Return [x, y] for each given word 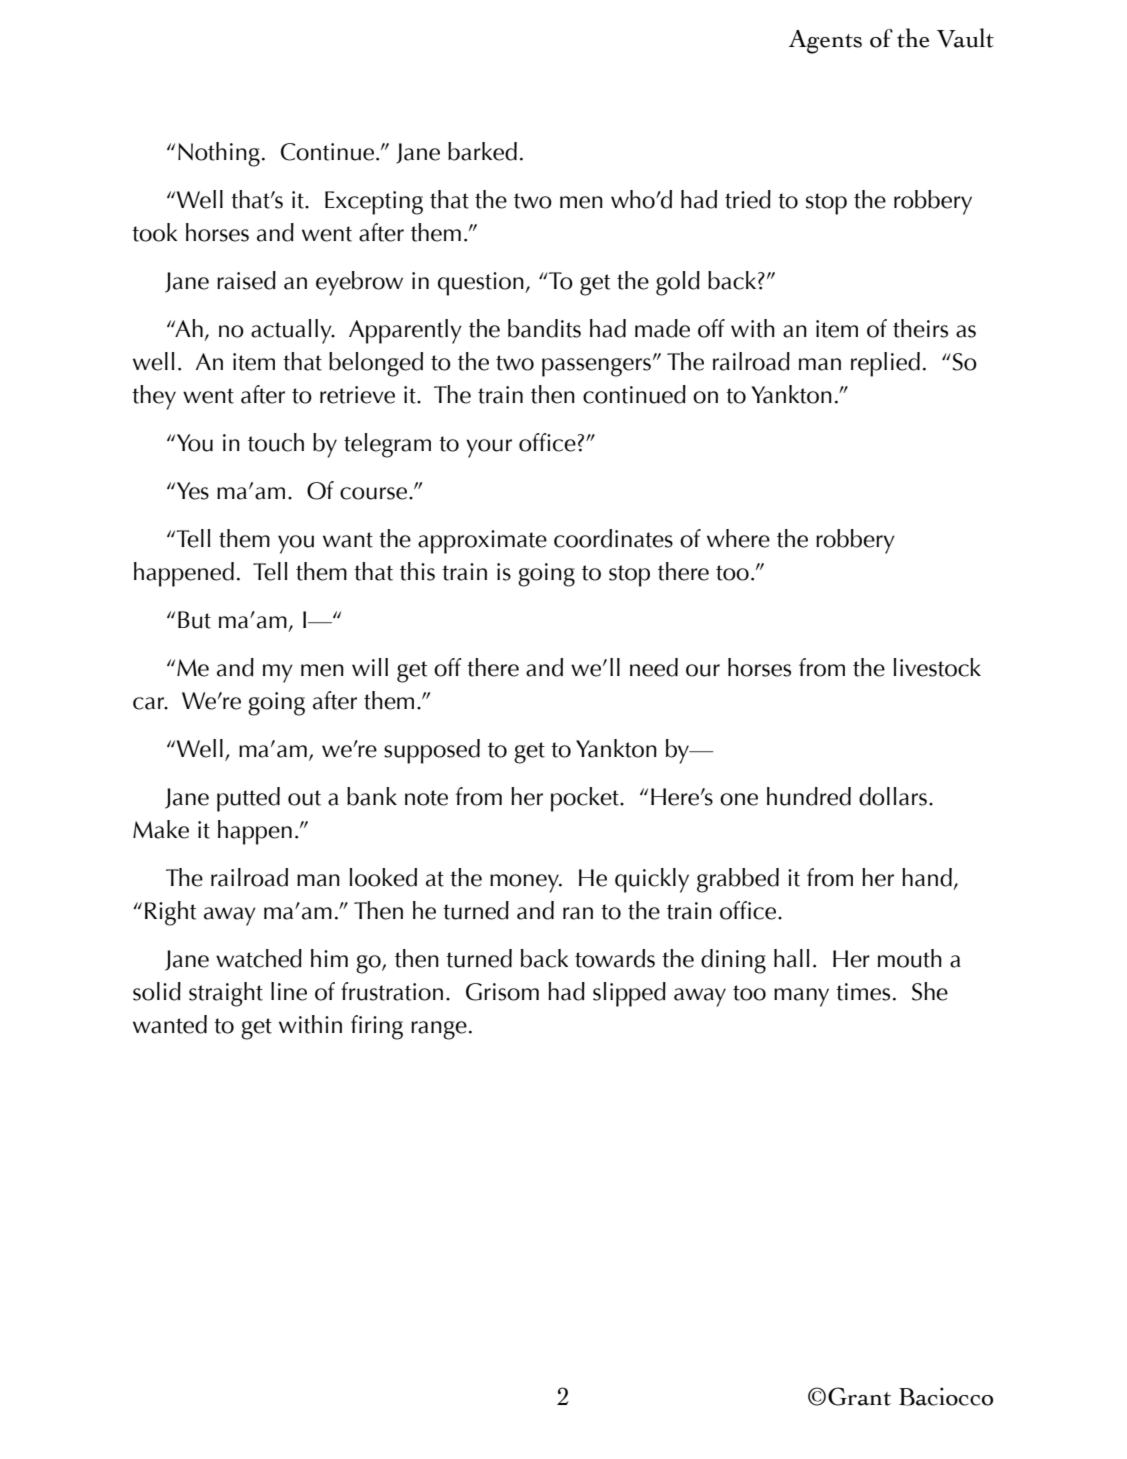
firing [377, 1027]
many [801, 997]
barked [482, 151]
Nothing [219, 154]
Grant [859, 1396]
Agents [825, 42]
